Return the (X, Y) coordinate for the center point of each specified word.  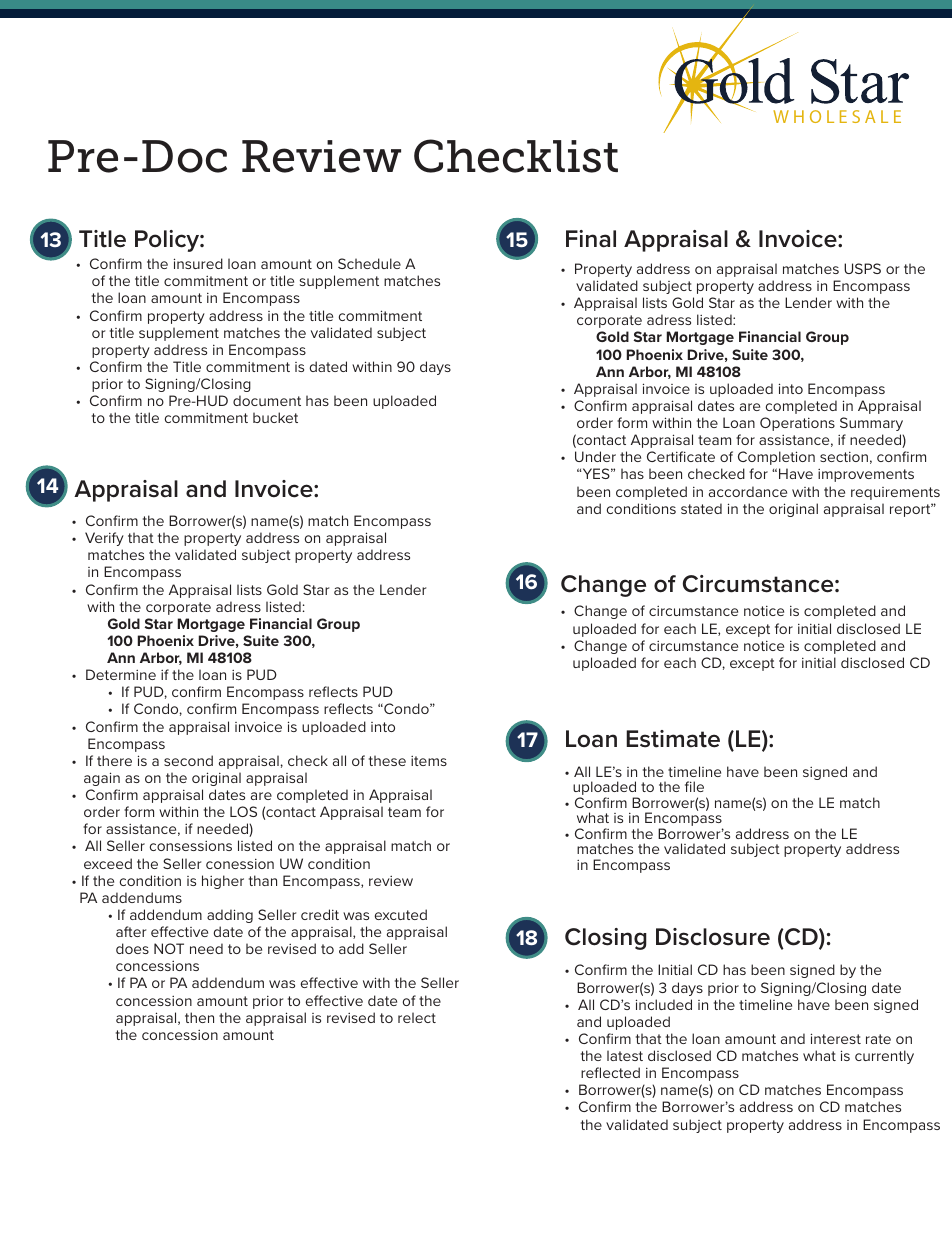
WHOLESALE (837, 116)
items (429, 761)
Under (595, 456)
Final (591, 239)
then (199, 1017)
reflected (610, 1072)
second (188, 760)
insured (198, 263)
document (267, 400)
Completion (776, 458)
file (694, 786)
